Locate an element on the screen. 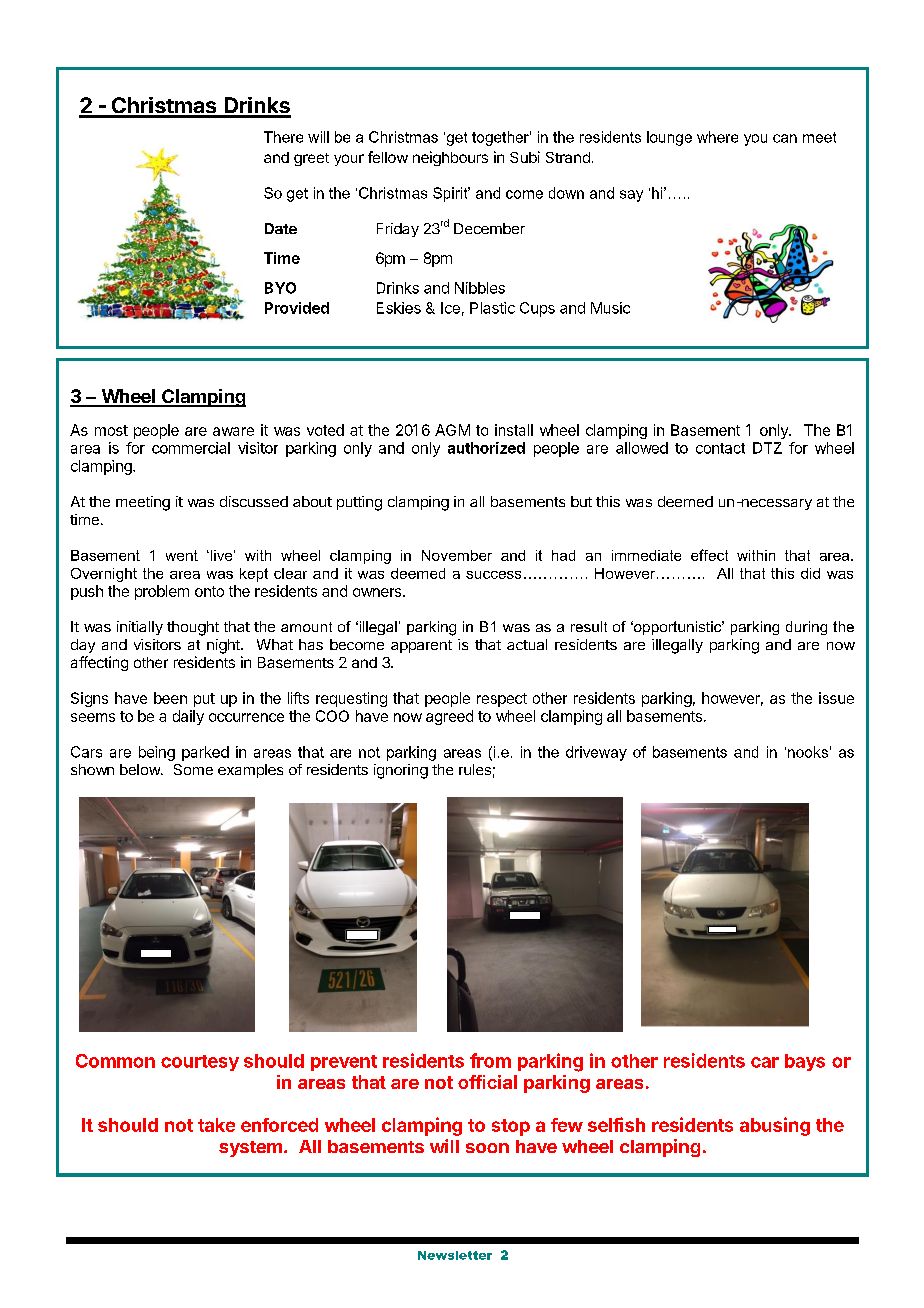 This screenshot has width=924, height=1308. contact is located at coordinates (720, 448).
